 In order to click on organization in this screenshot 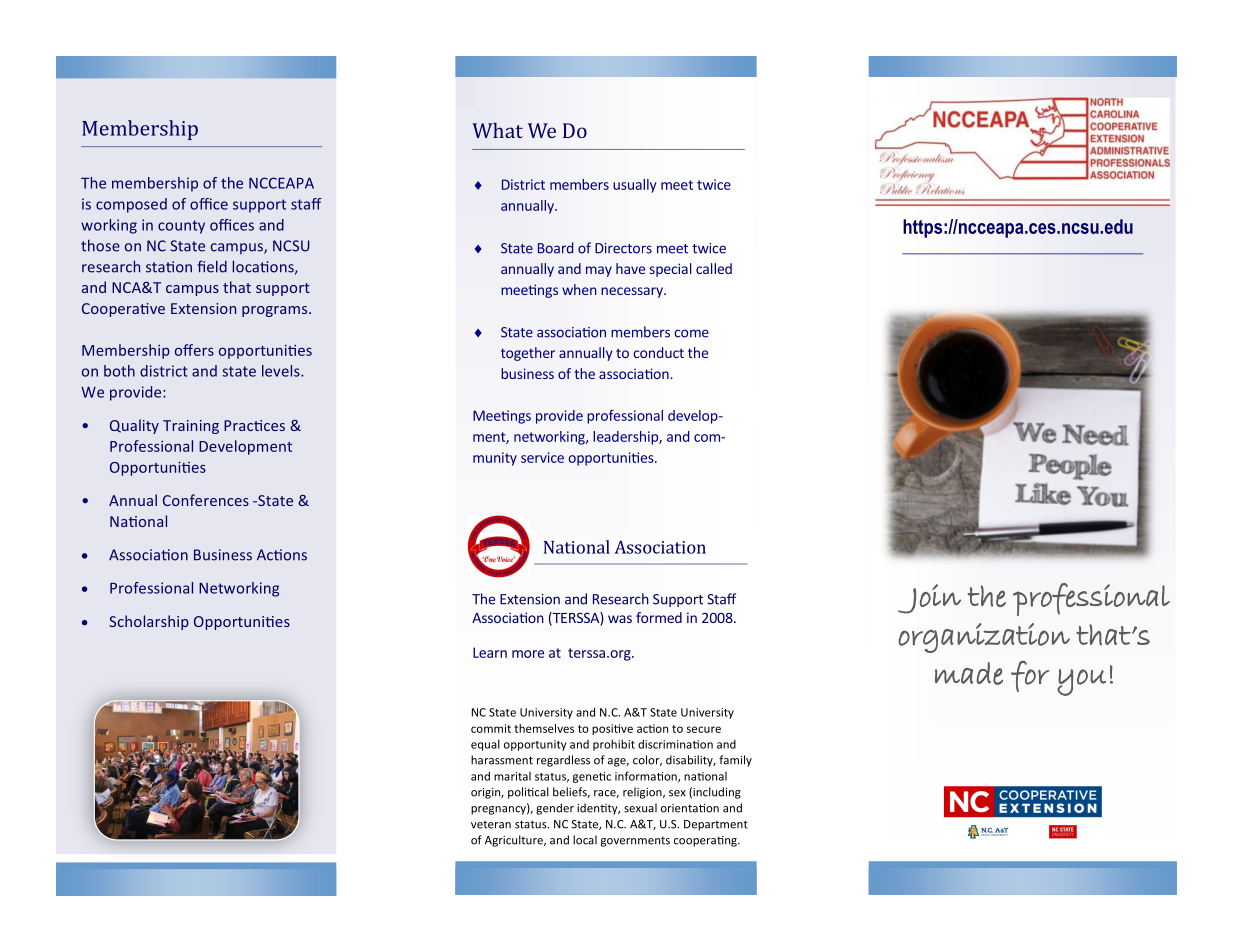, I will do `click(984, 638)`.
